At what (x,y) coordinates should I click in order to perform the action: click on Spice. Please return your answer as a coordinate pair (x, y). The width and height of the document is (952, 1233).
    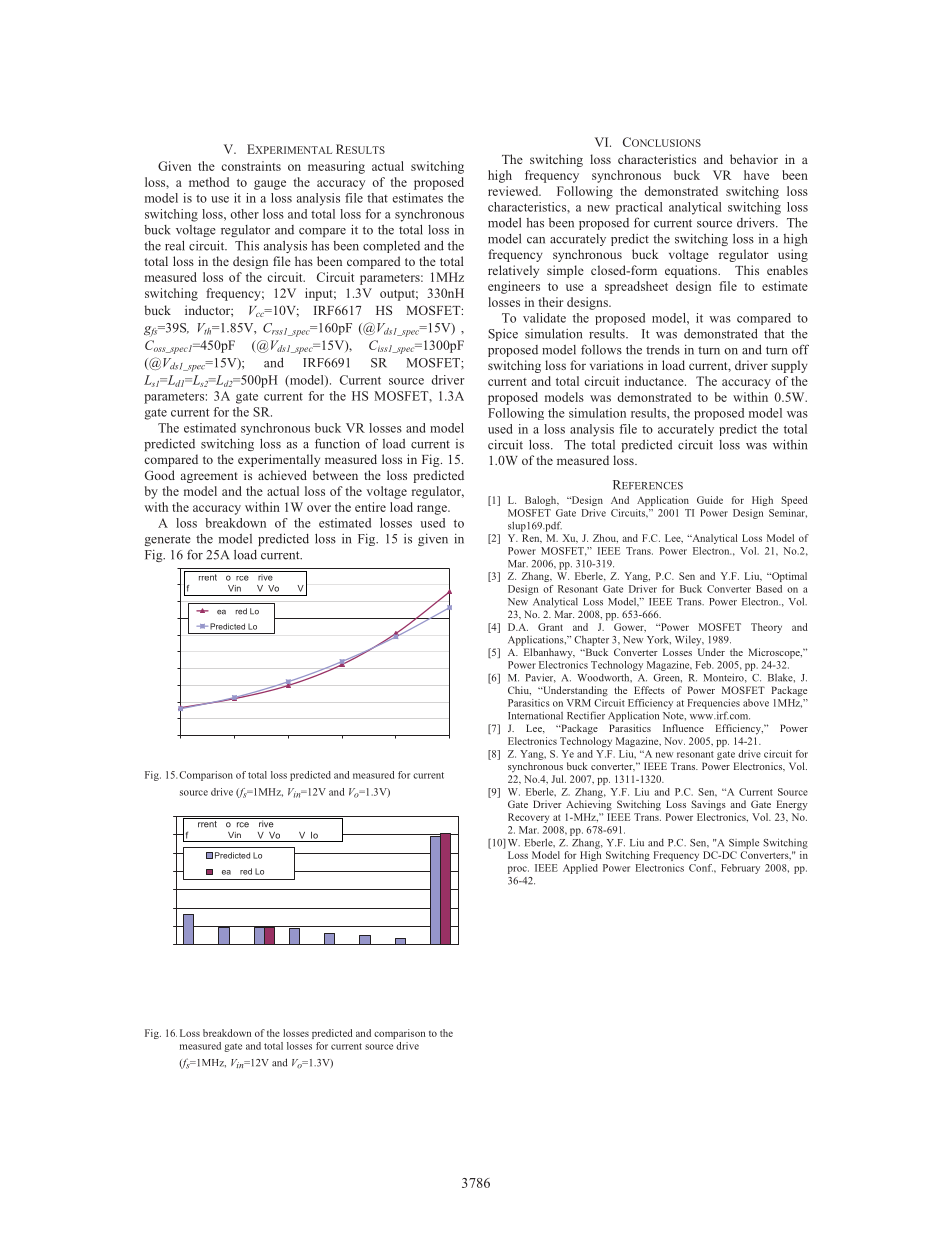
    Looking at the image, I should click on (503, 335).
